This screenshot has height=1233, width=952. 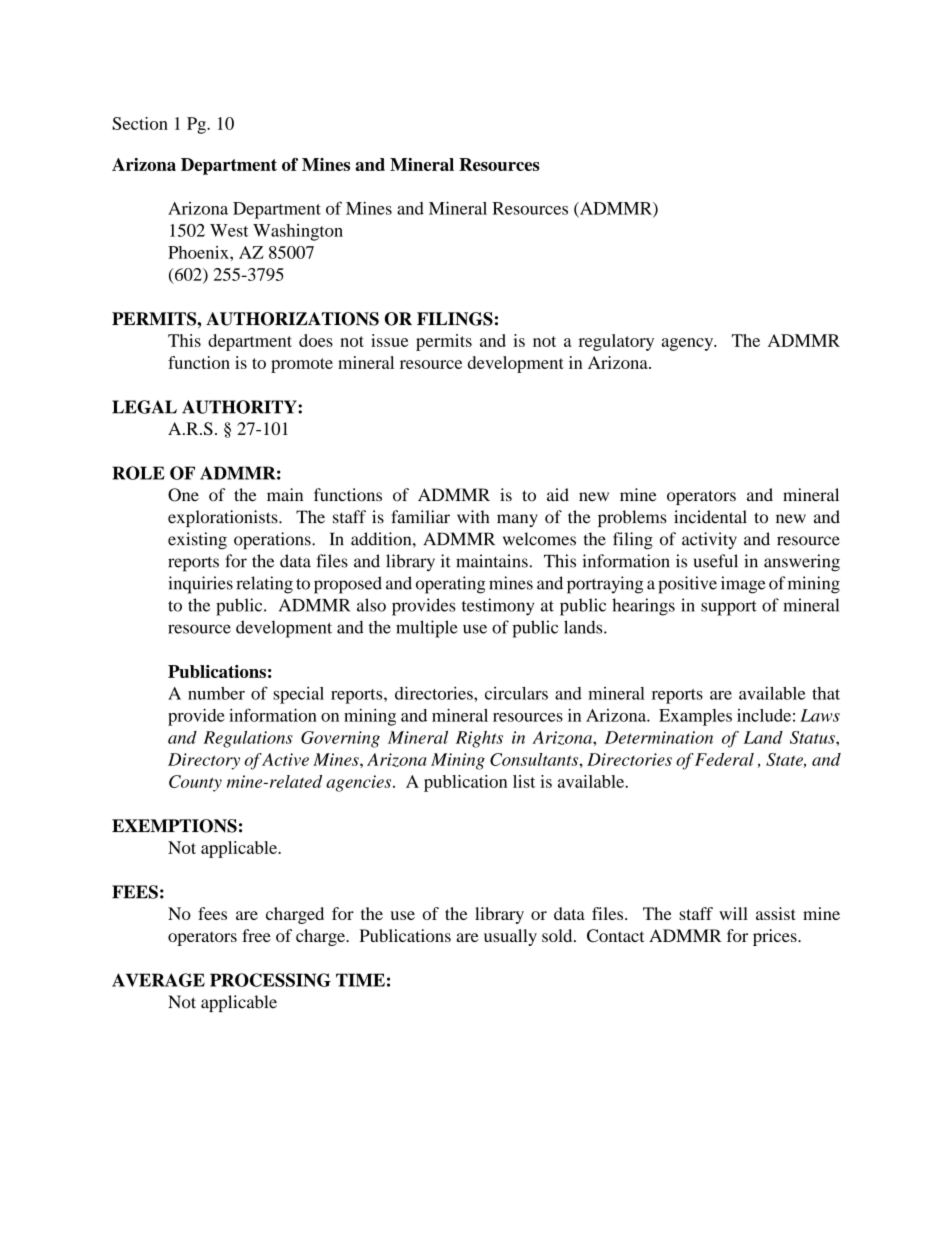 What do you see at coordinates (689, 344) in the screenshot?
I see `agency` at bounding box center [689, 344].
